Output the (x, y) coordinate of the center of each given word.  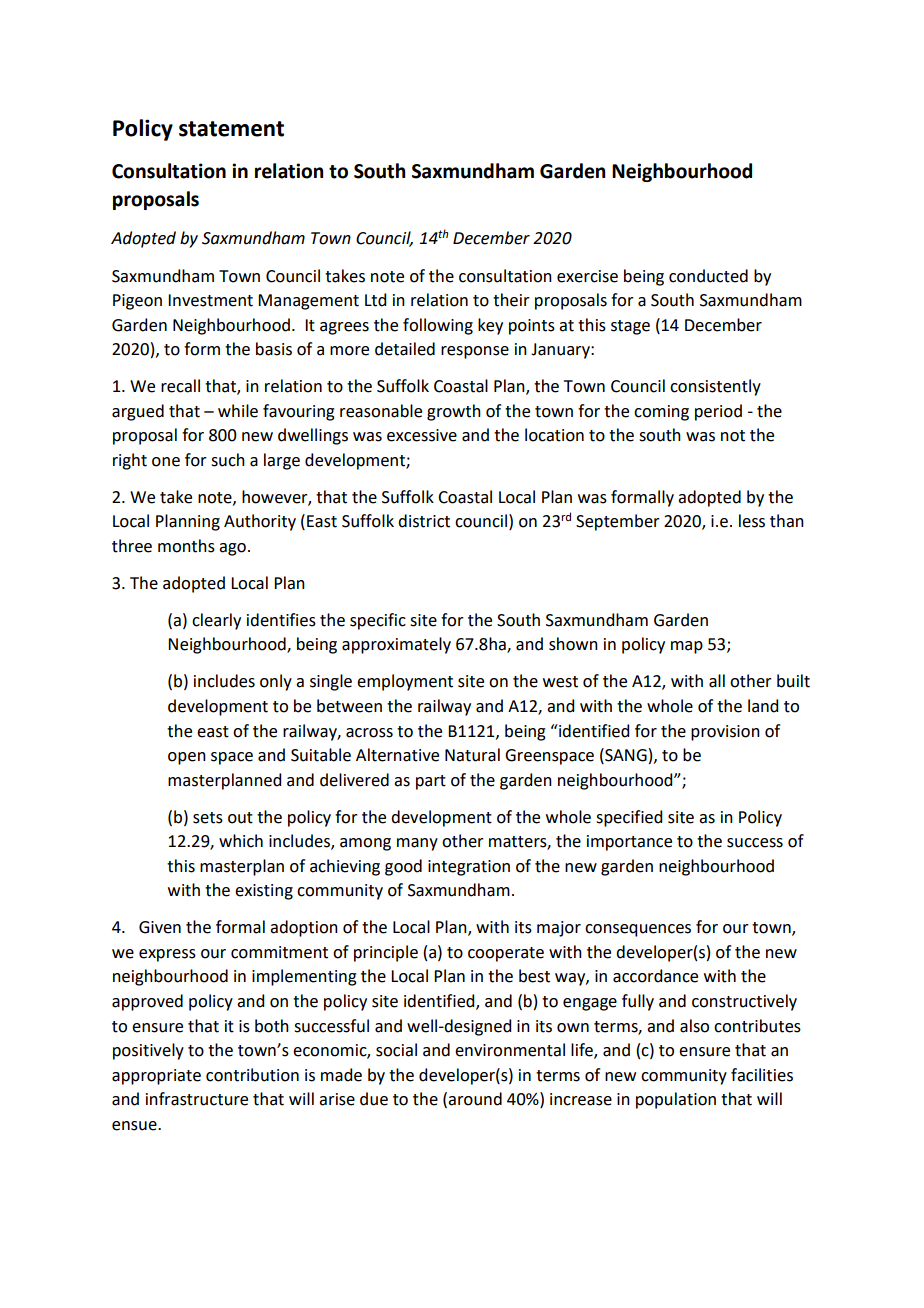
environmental (510, 1050)
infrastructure (197, 1099)
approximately (396, 645)
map (687, 647)
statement (231, 129)
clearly (216, 621)
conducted (708, 276)
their (511, 300)
